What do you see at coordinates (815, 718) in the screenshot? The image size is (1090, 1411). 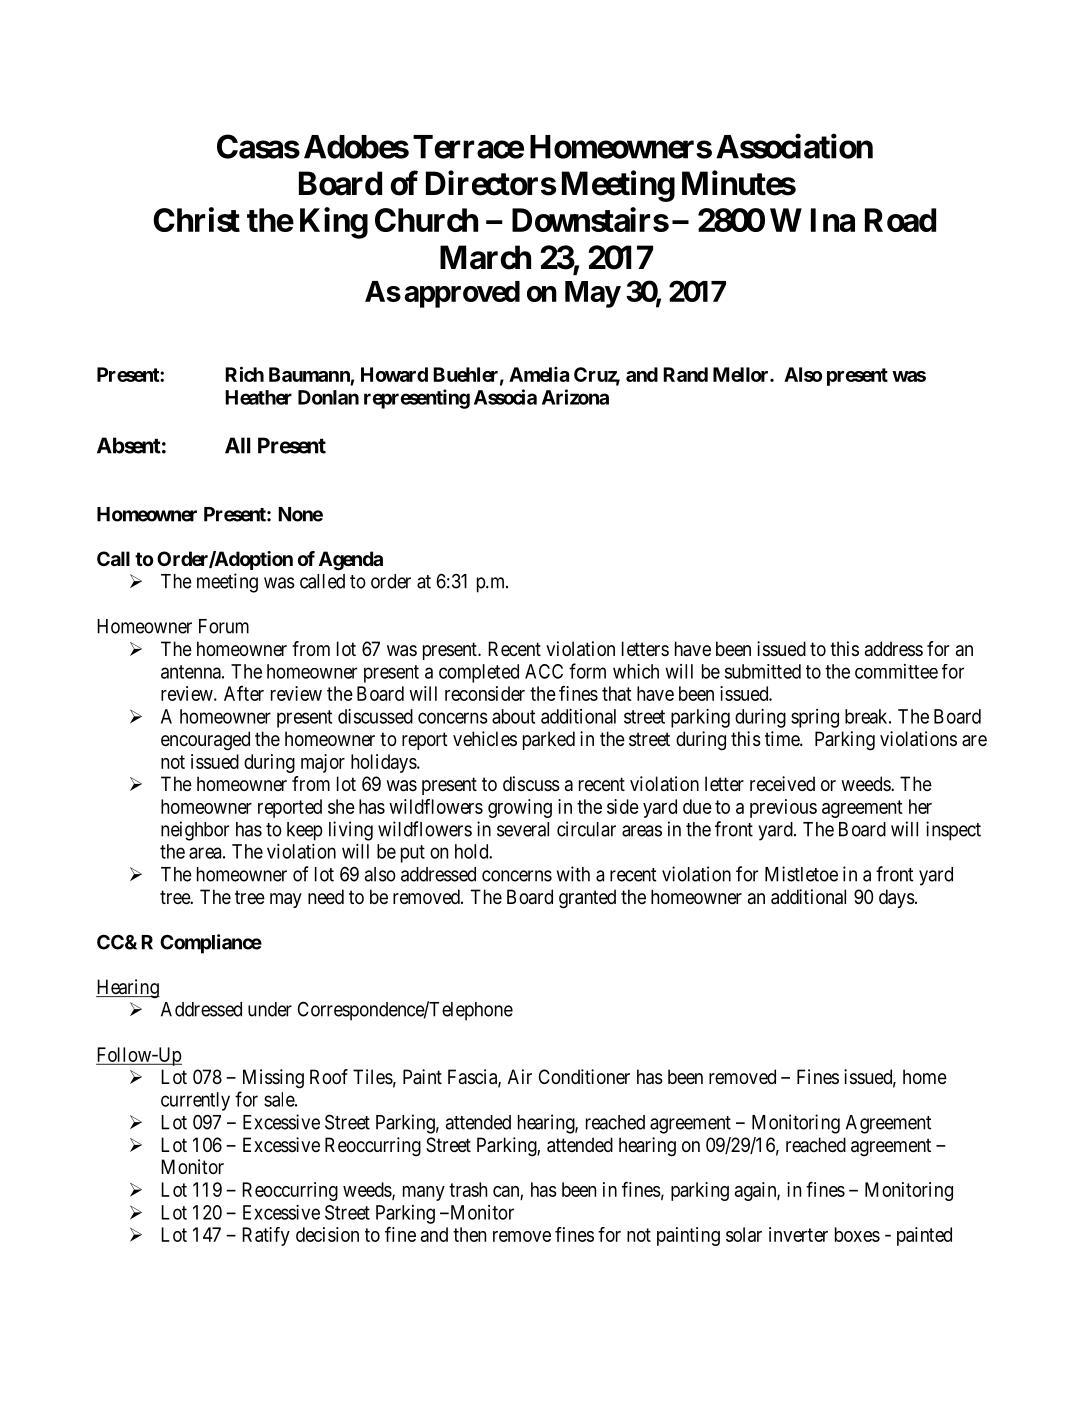 I see `spring` at bounding box center [815, 718].
